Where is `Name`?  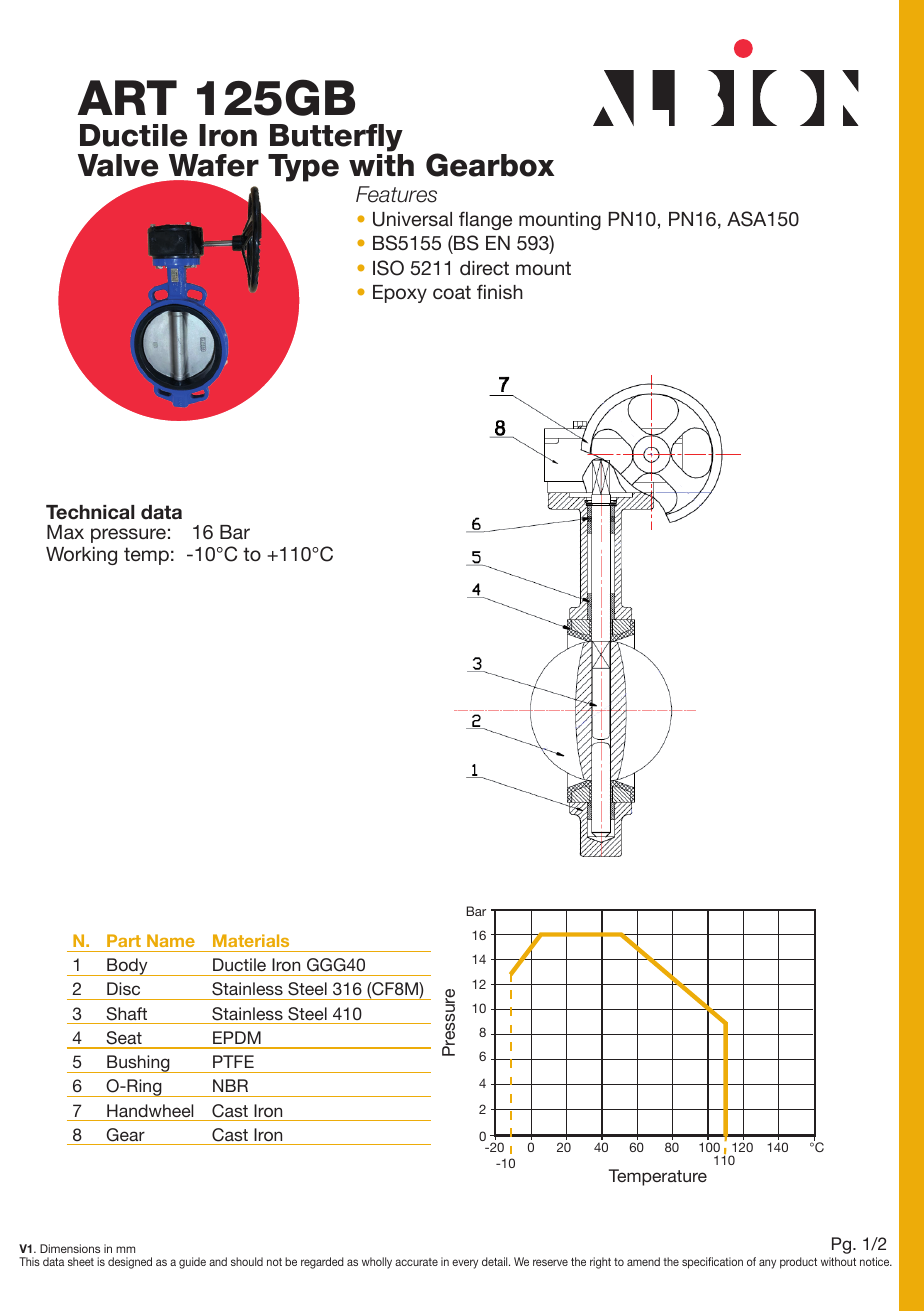
Name is located at coordinates (171, 940).
